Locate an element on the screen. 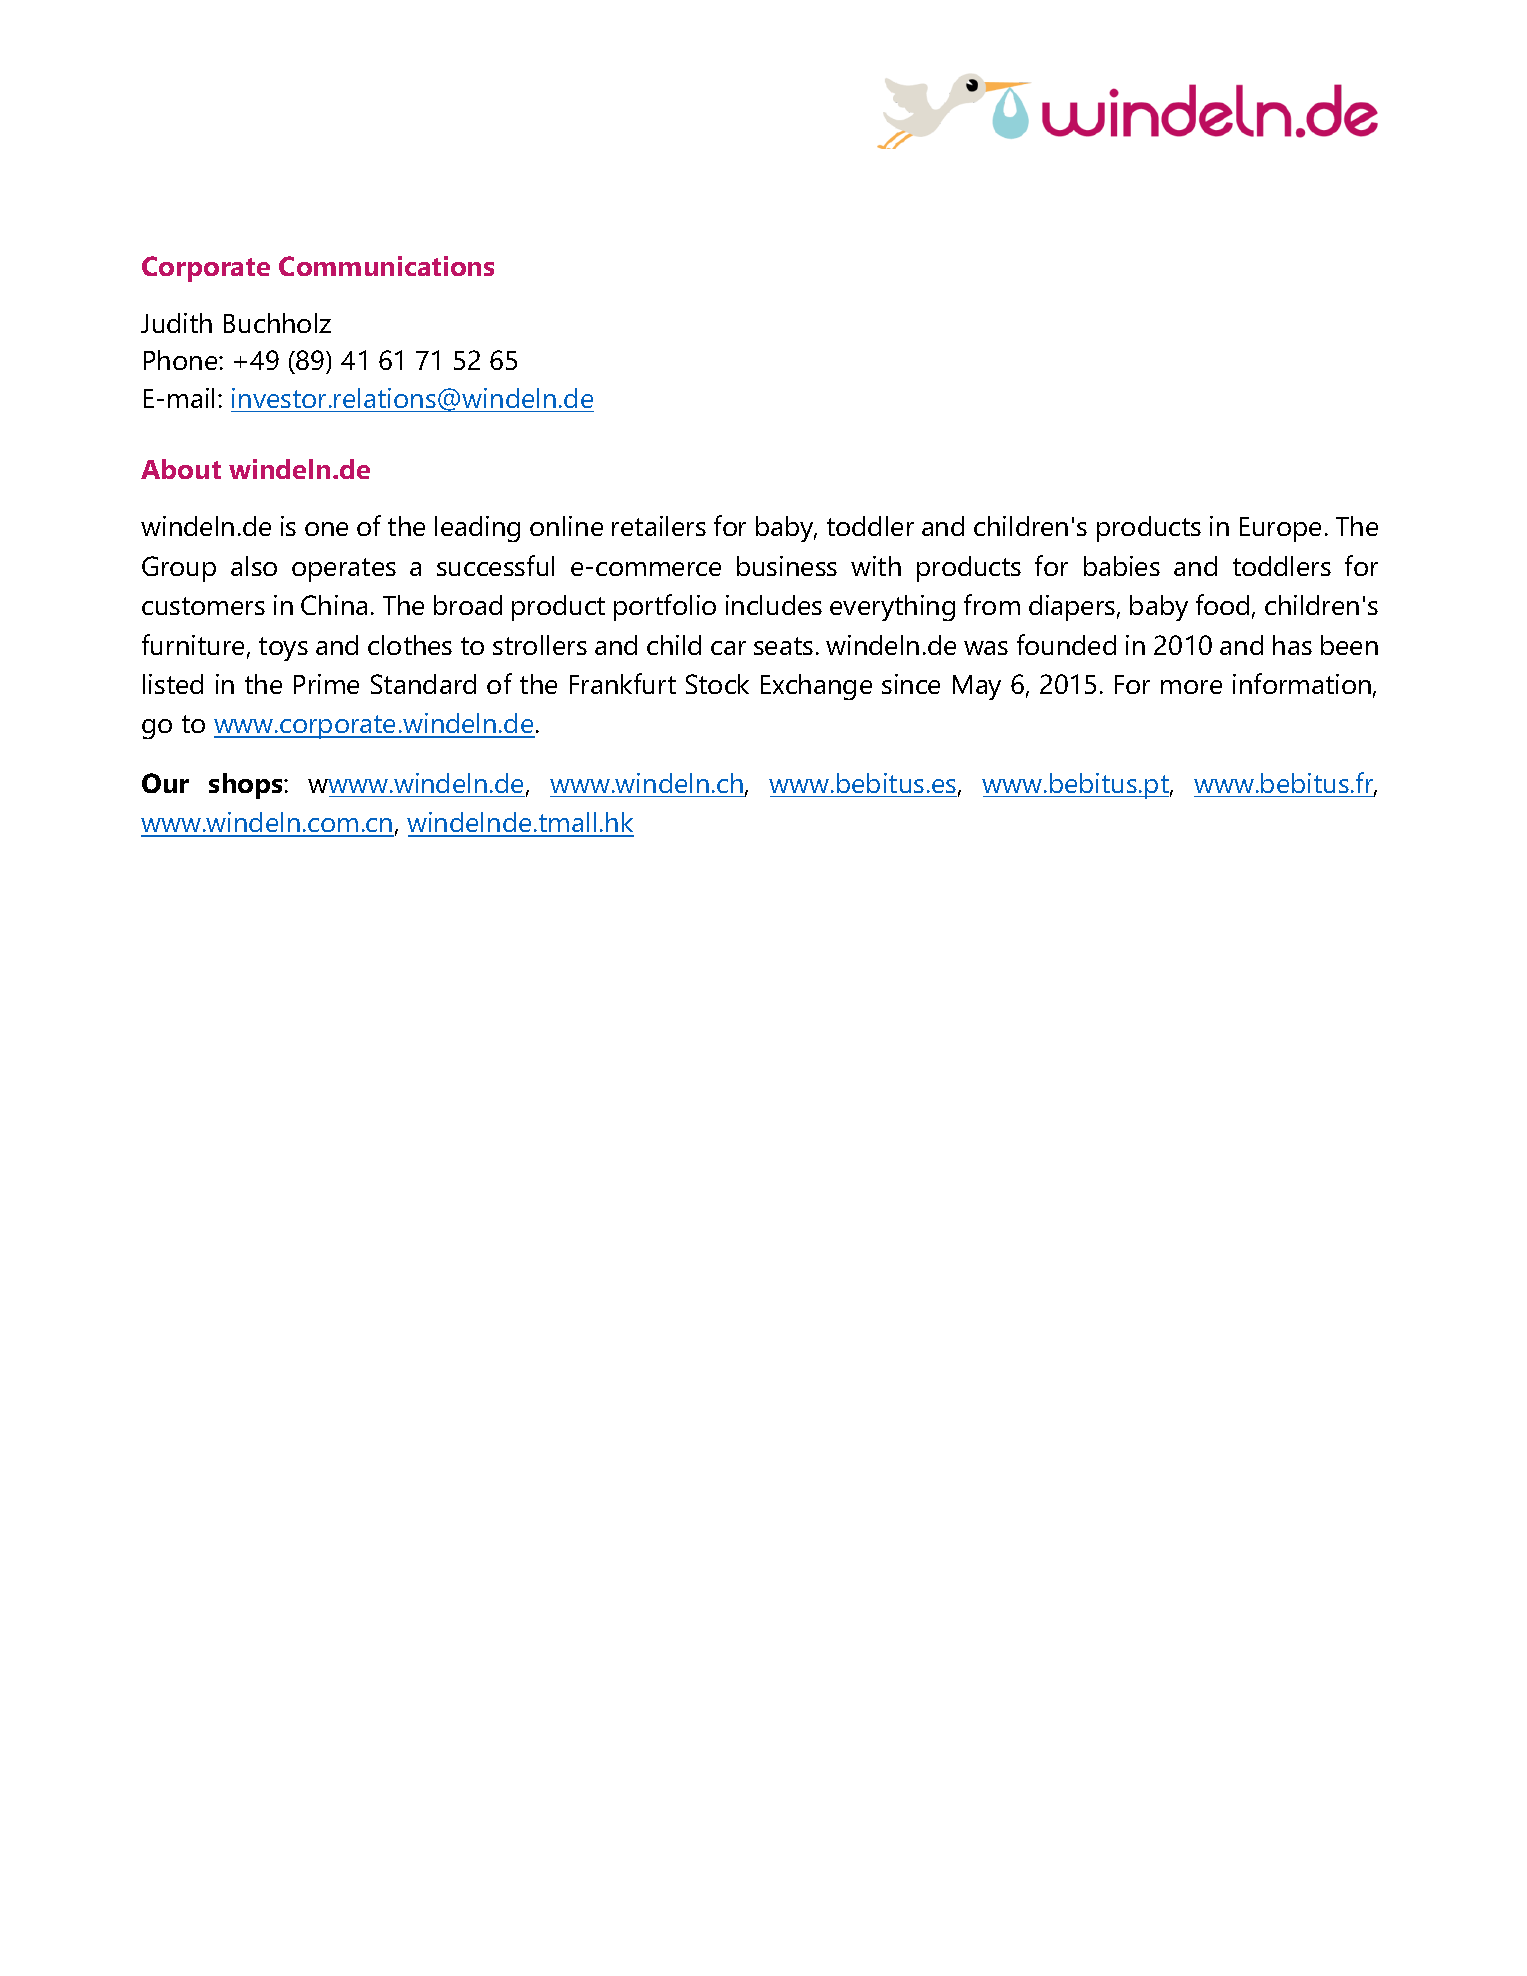  retailers is located at coordinates (659, 526).
